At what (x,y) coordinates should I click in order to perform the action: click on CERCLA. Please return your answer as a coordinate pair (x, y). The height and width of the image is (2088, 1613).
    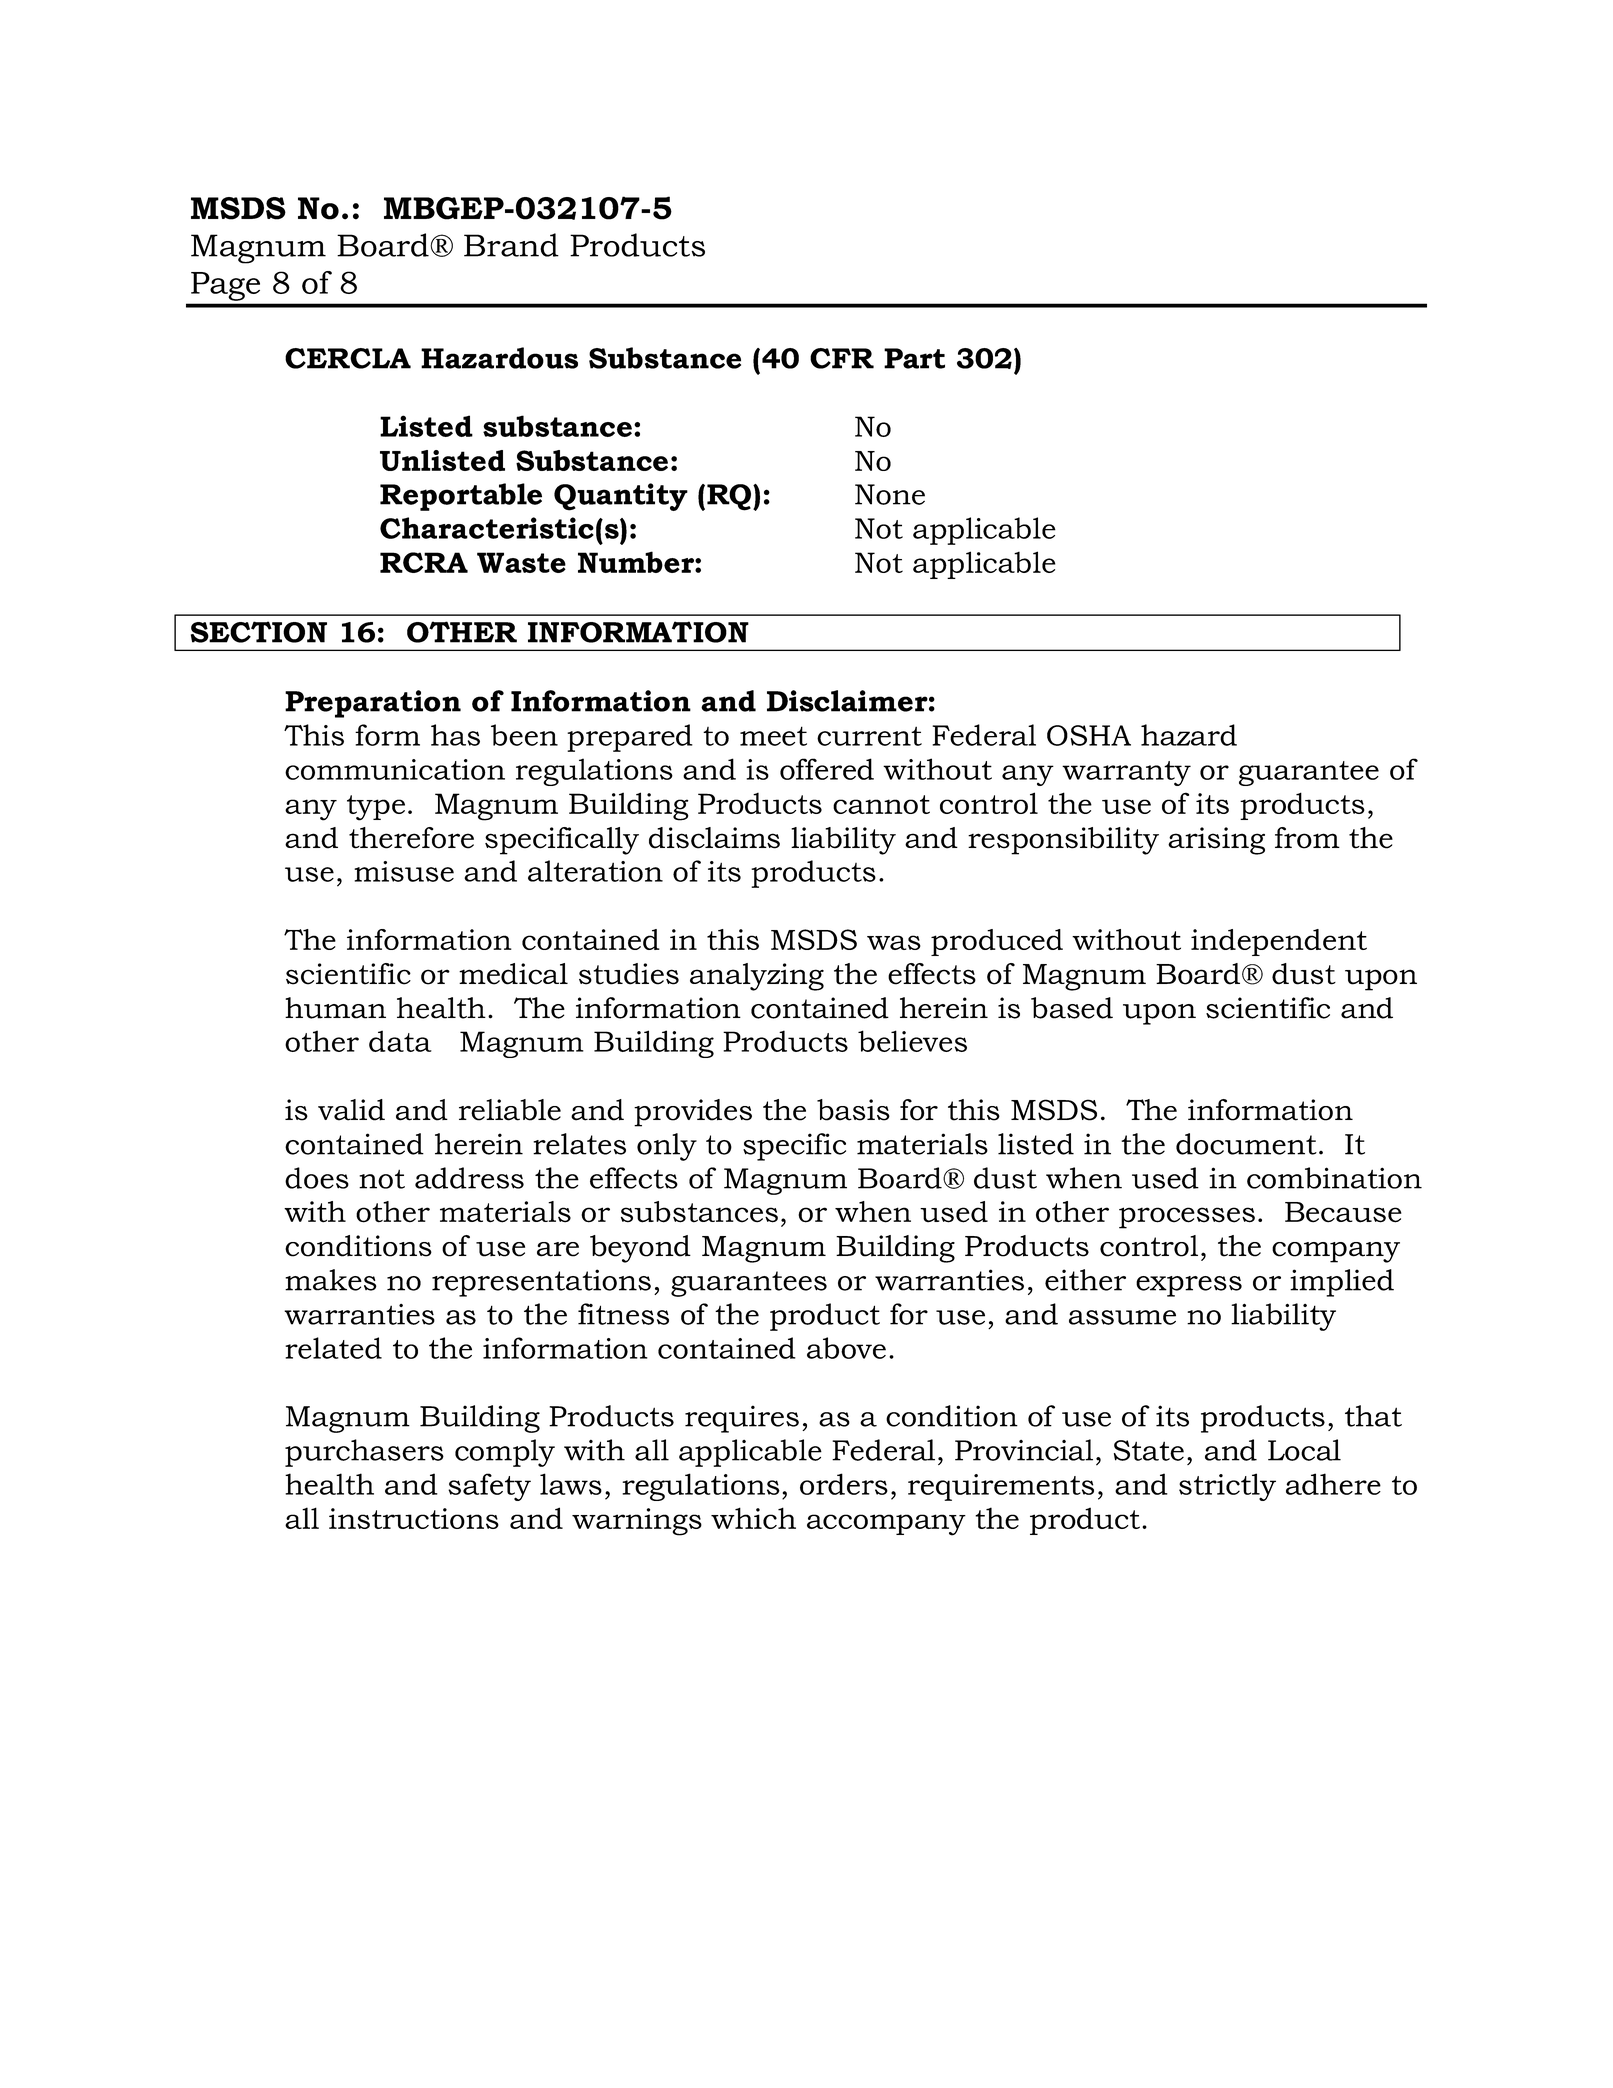
    Looking at the image, I should click on (348, 358).
